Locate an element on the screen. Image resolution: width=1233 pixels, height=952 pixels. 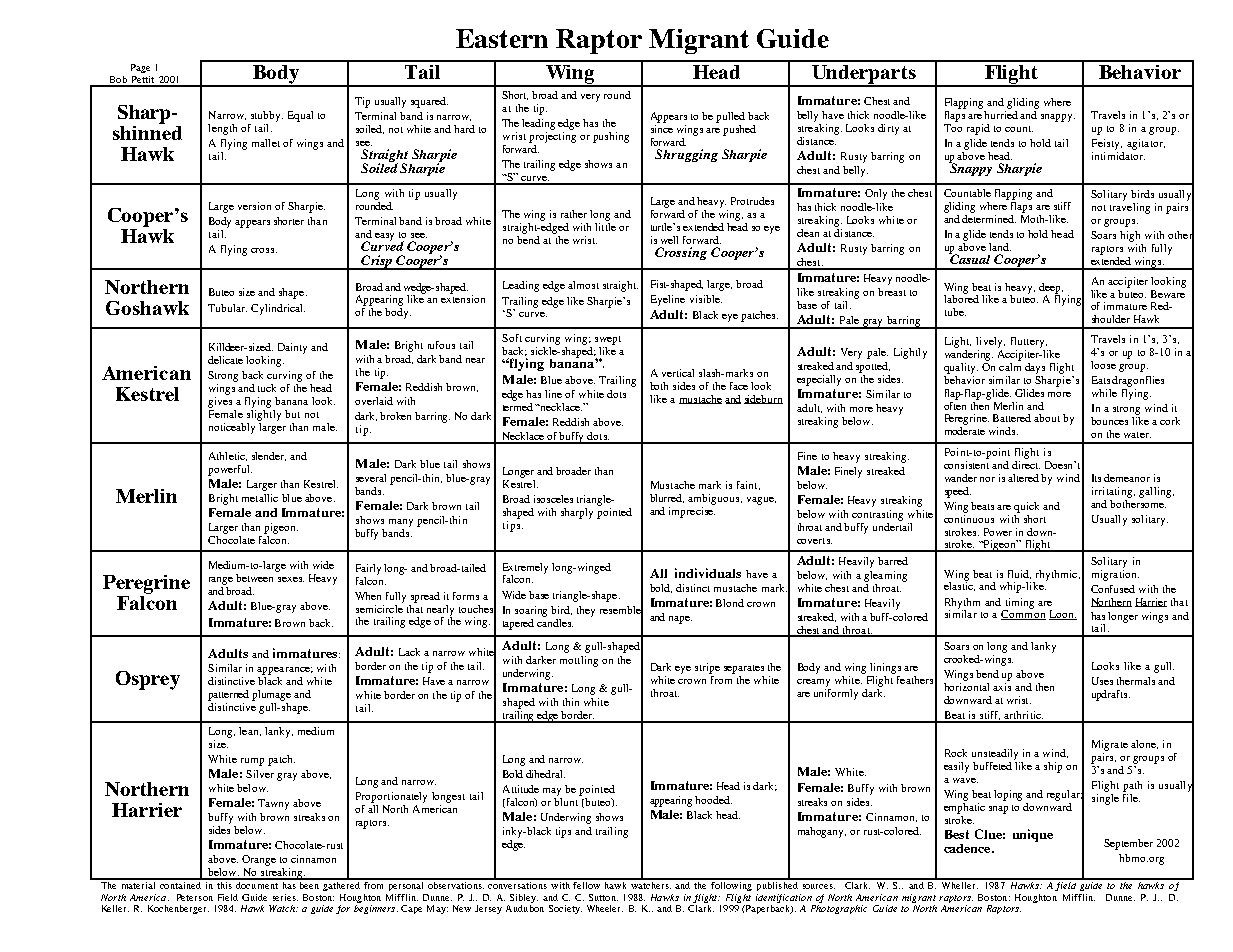
patterned is located at coordinates (228, 695).
